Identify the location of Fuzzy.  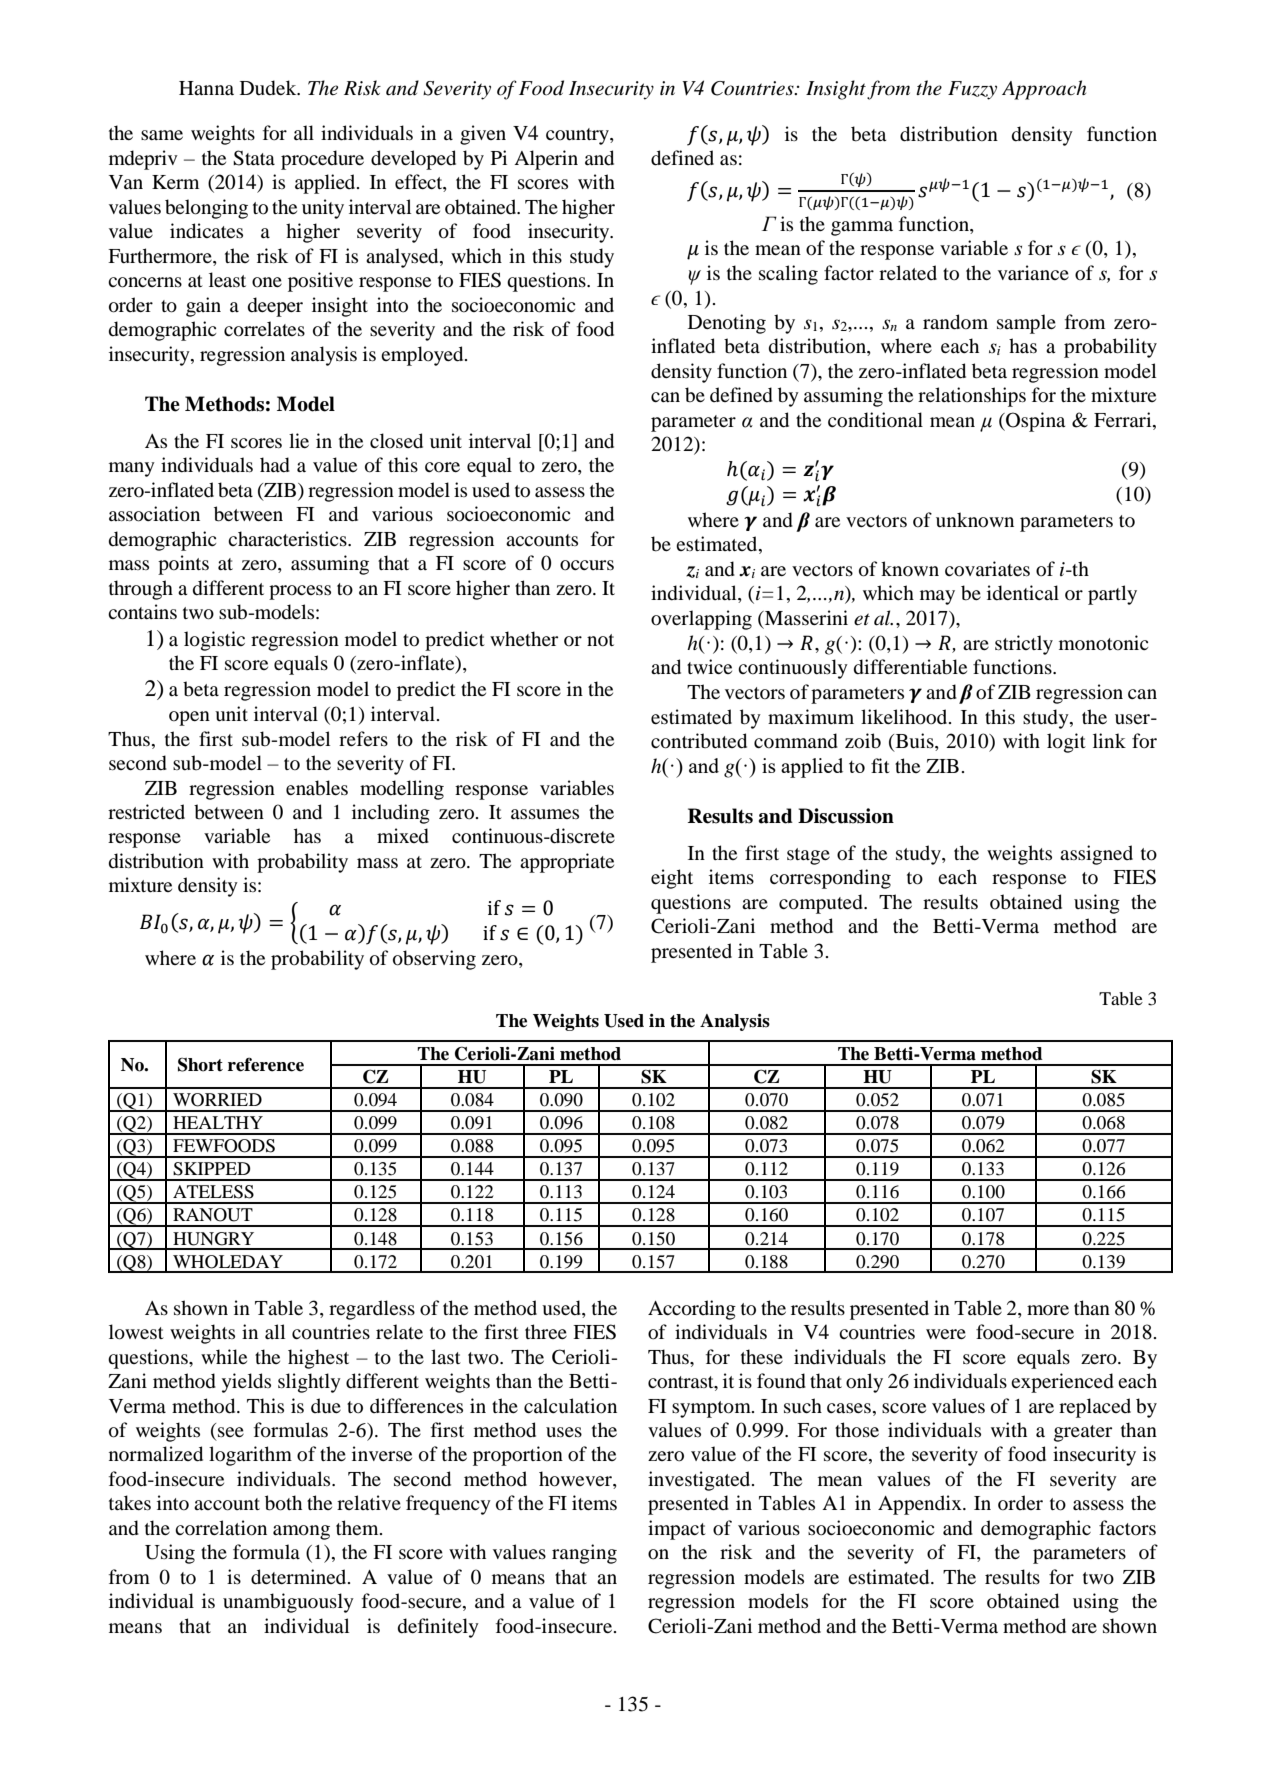
(972, 90).
